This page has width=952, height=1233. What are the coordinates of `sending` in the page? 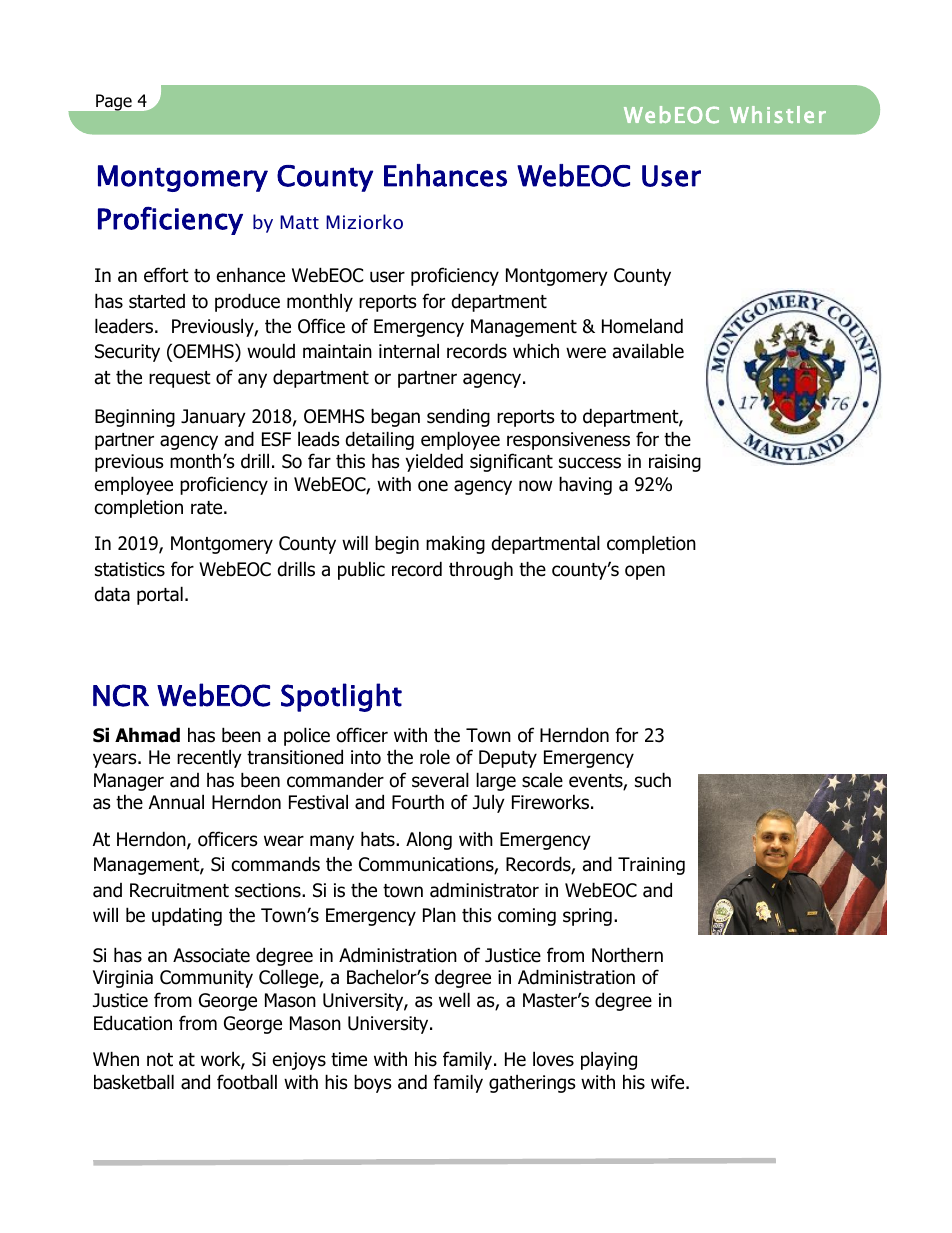 It's located at (458, 417).
